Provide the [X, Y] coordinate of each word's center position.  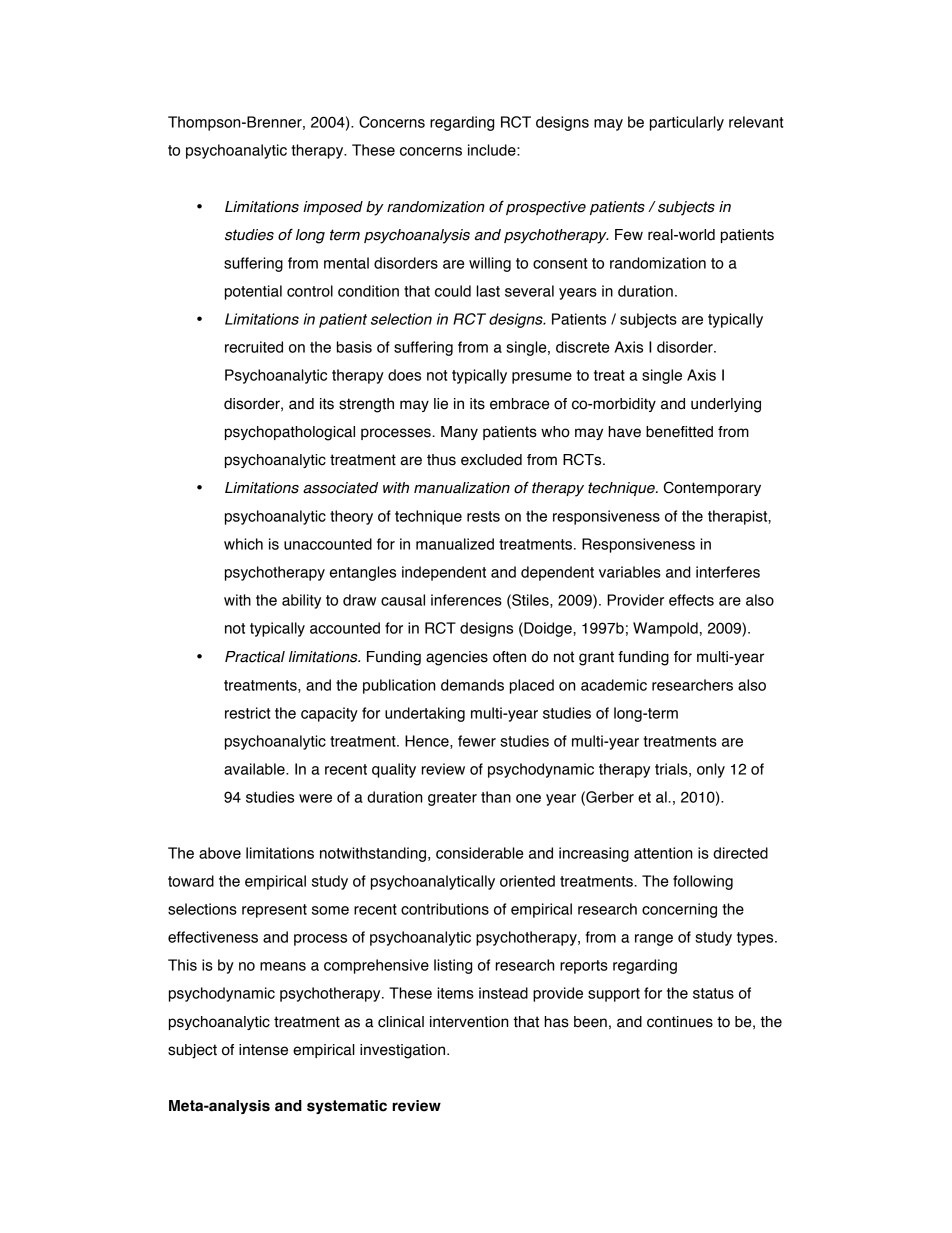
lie [441, 404]
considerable [479, 853]
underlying [726, 405]
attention [663, 853]
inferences [466, 600]
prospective [546, 208]
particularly [687, 123]
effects [691, 600]
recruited [254, 347]
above [220, 853]
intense [263, 1050]
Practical [255, 657]
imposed [333, 208]
